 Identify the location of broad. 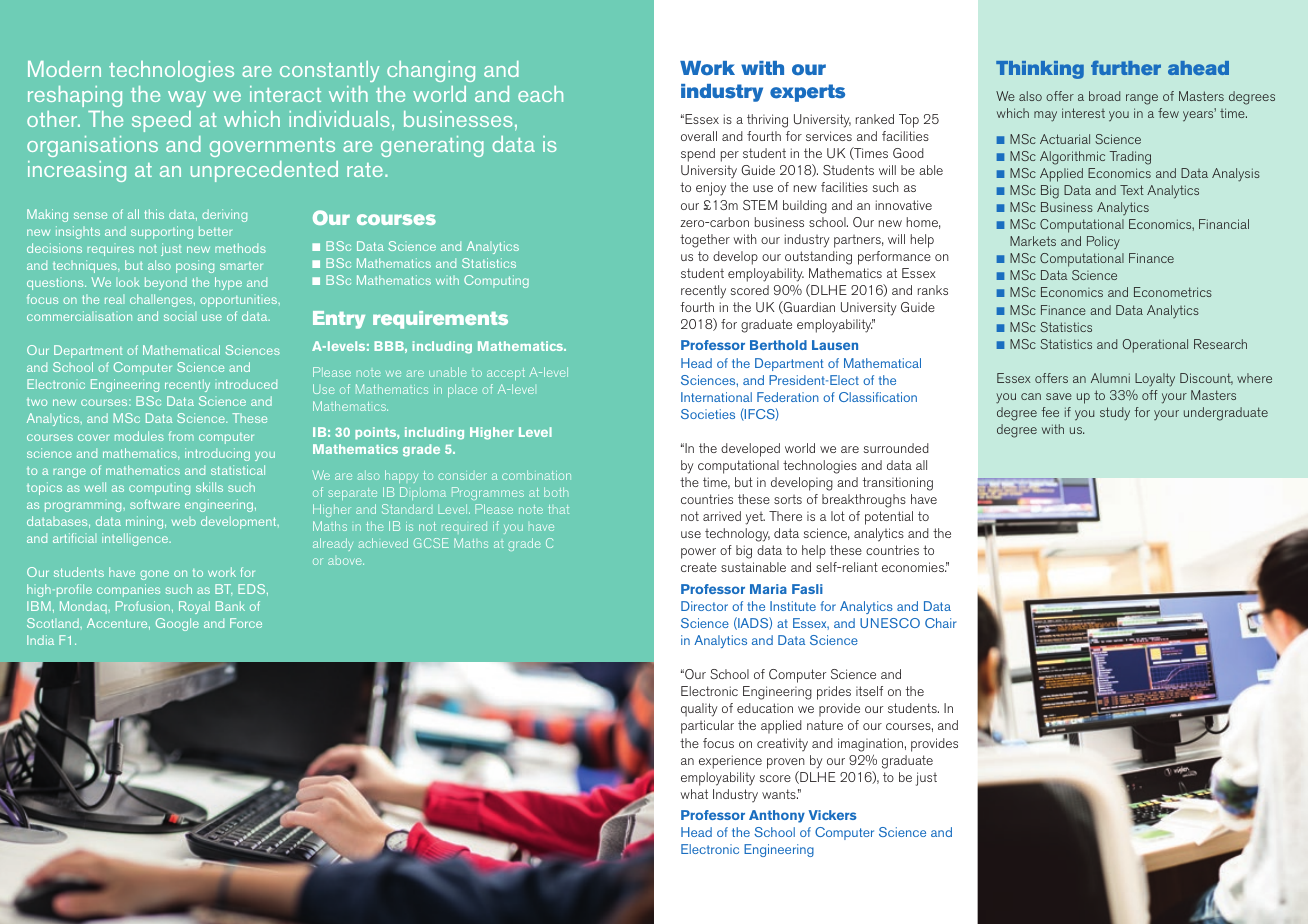
(1104, 96).
